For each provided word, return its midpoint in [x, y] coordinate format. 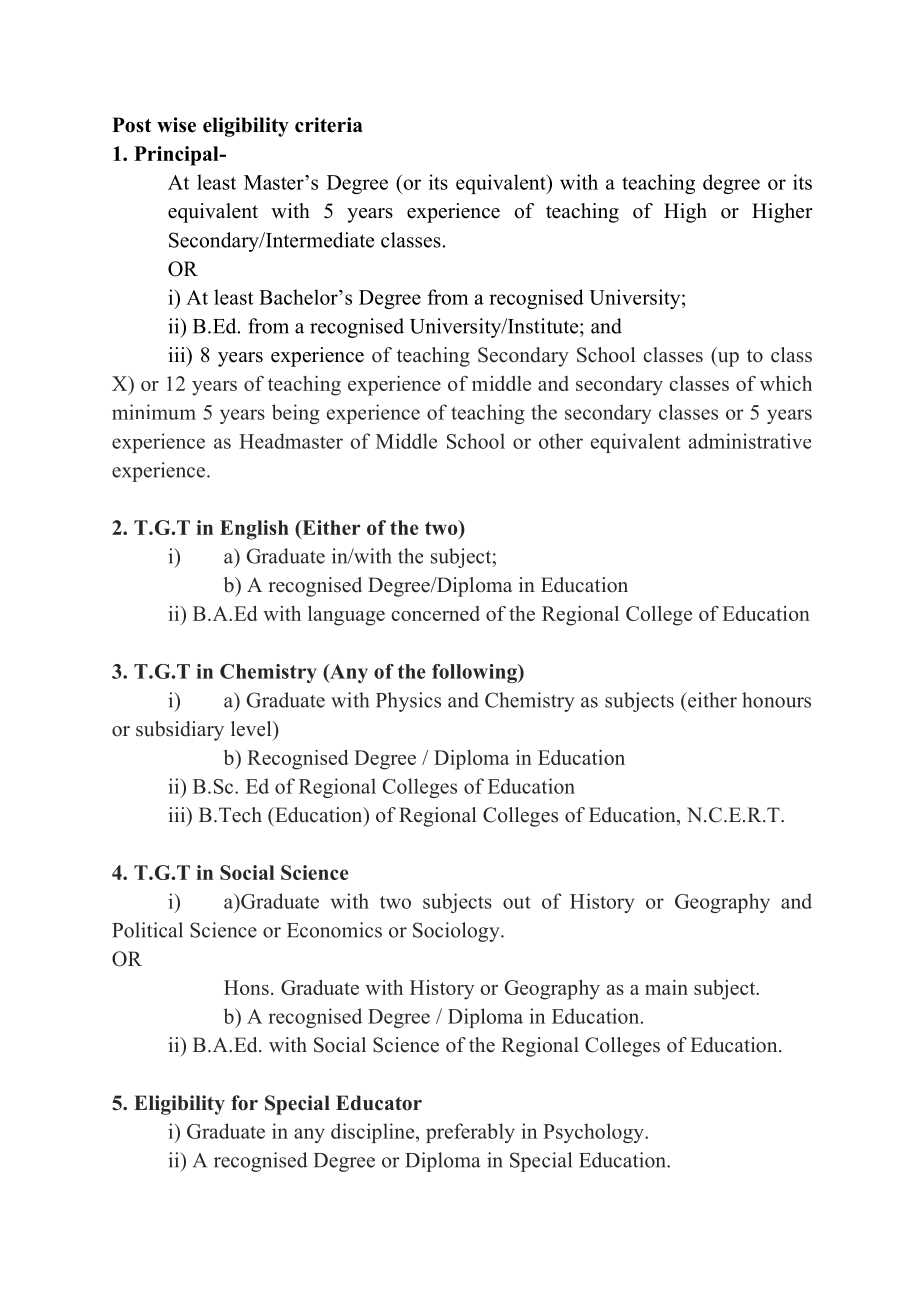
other [561, 441]
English [254, 530]
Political [147, 930]
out [517, 902]
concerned [435, 613]
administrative [750, 441]
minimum [154, 412]
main [666, 987]
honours [776, 700]
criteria [329, 125]
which [786, 383]
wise [176, 125]
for [244, 1103]
